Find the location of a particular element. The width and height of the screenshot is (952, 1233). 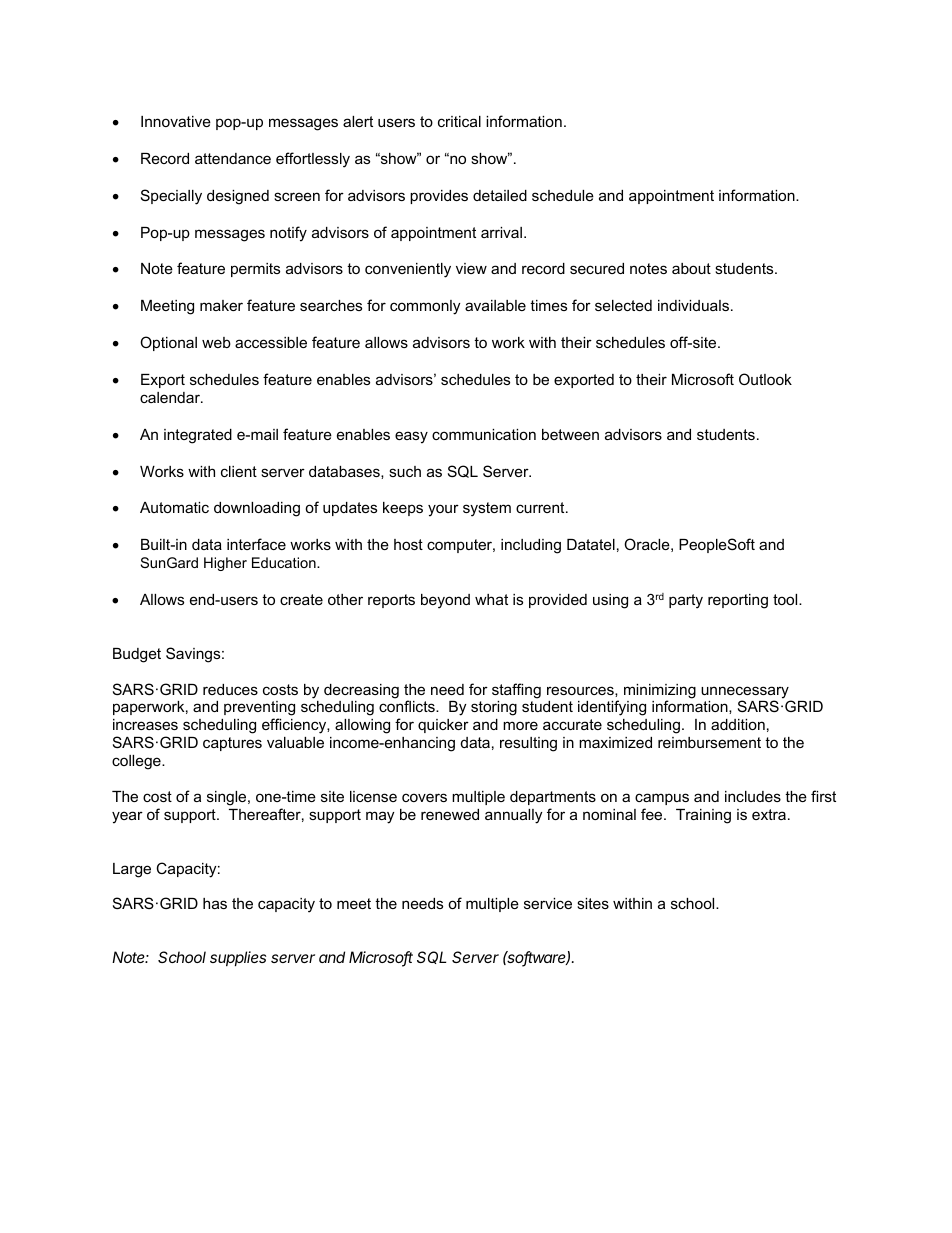

service is located at coordinates (548, 903).
